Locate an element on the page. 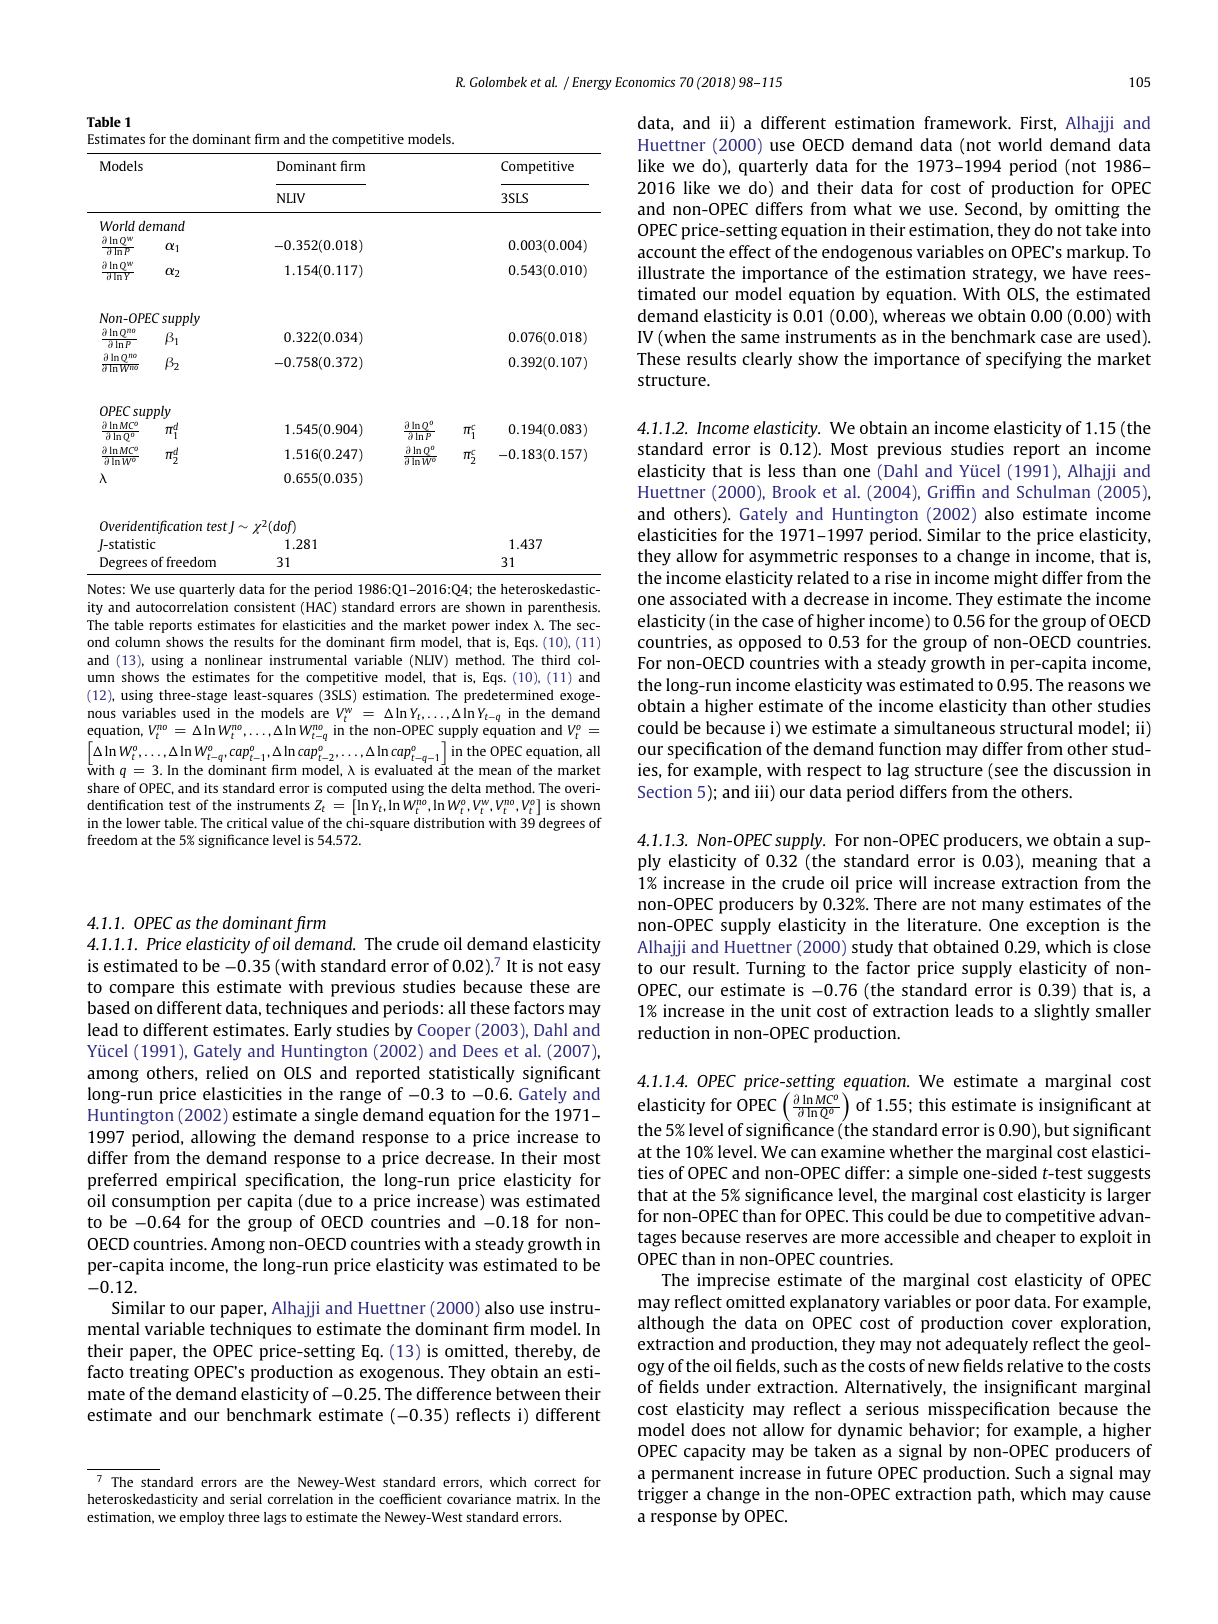 The height and width of the image is (1624, 1218). many is located at coordinates (1003, 907).
